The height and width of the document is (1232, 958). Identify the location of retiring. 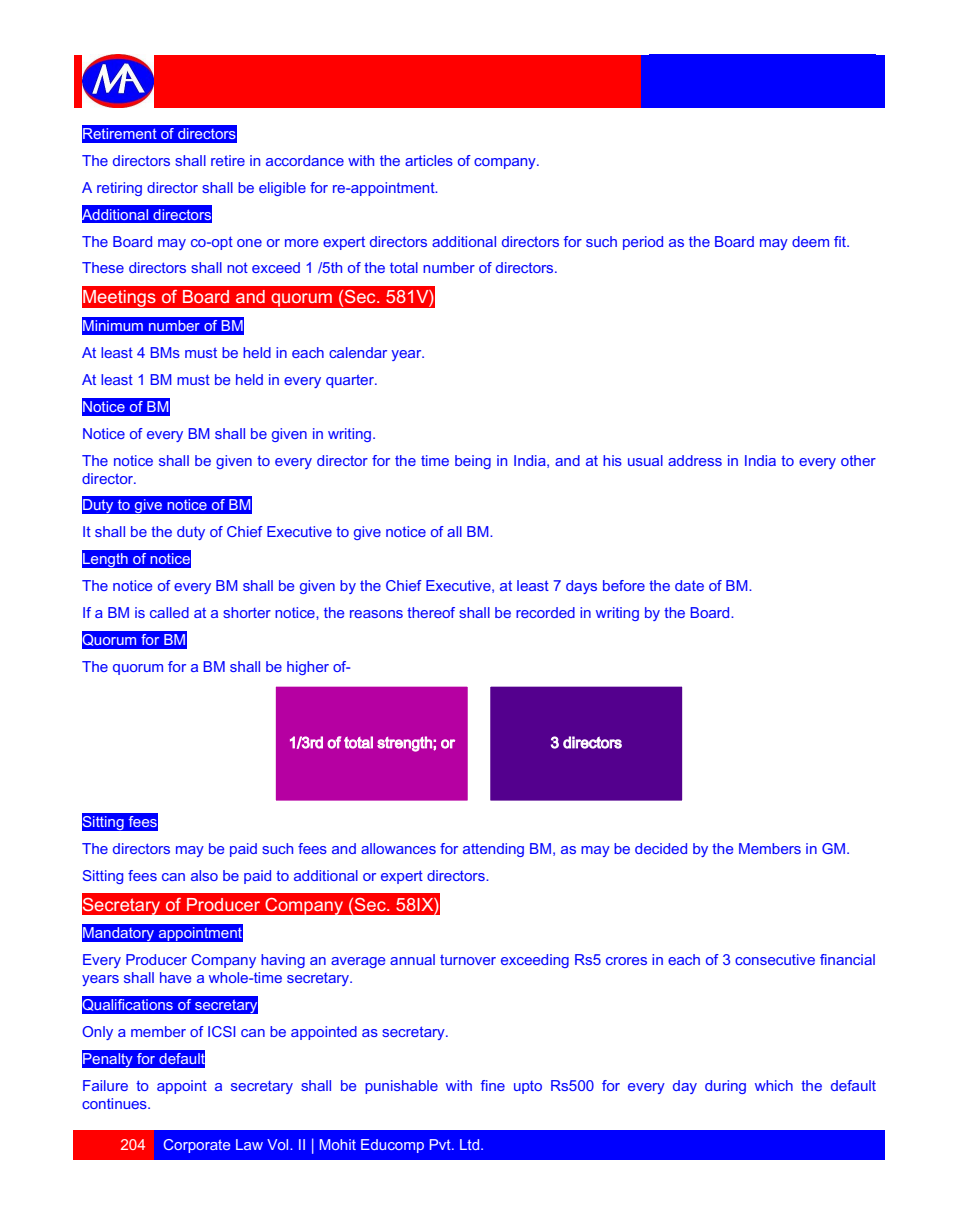
(119, 189).
